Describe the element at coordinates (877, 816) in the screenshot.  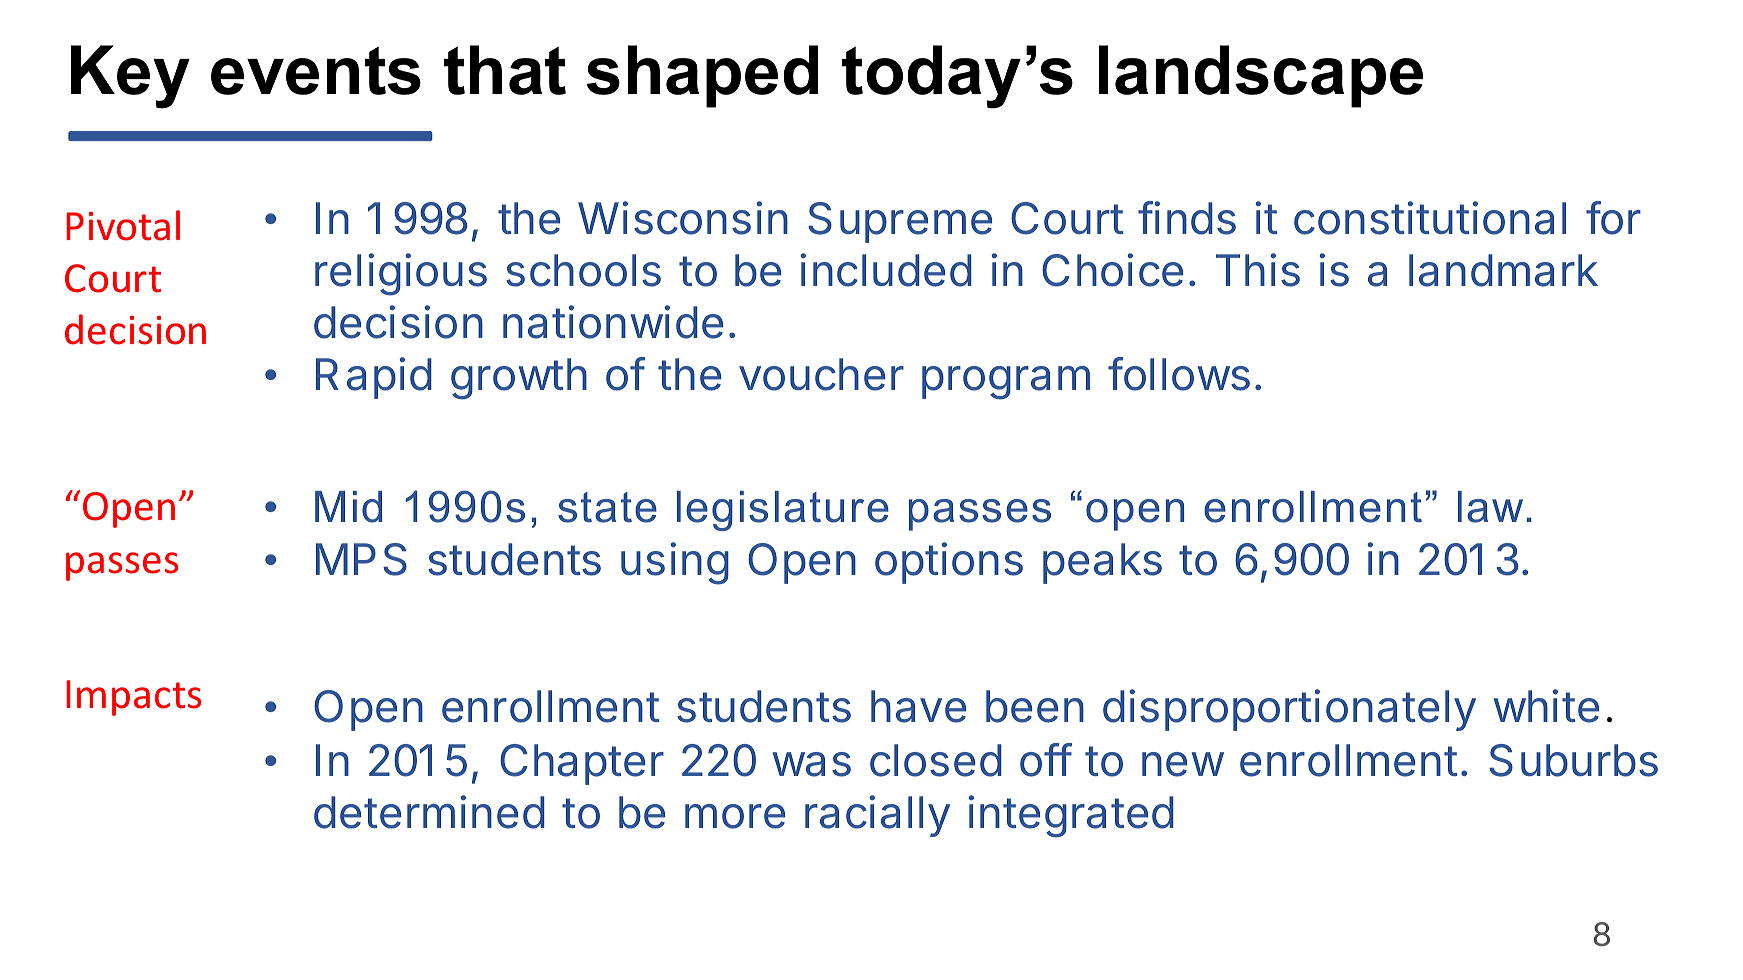
I see `racially` at that location.
